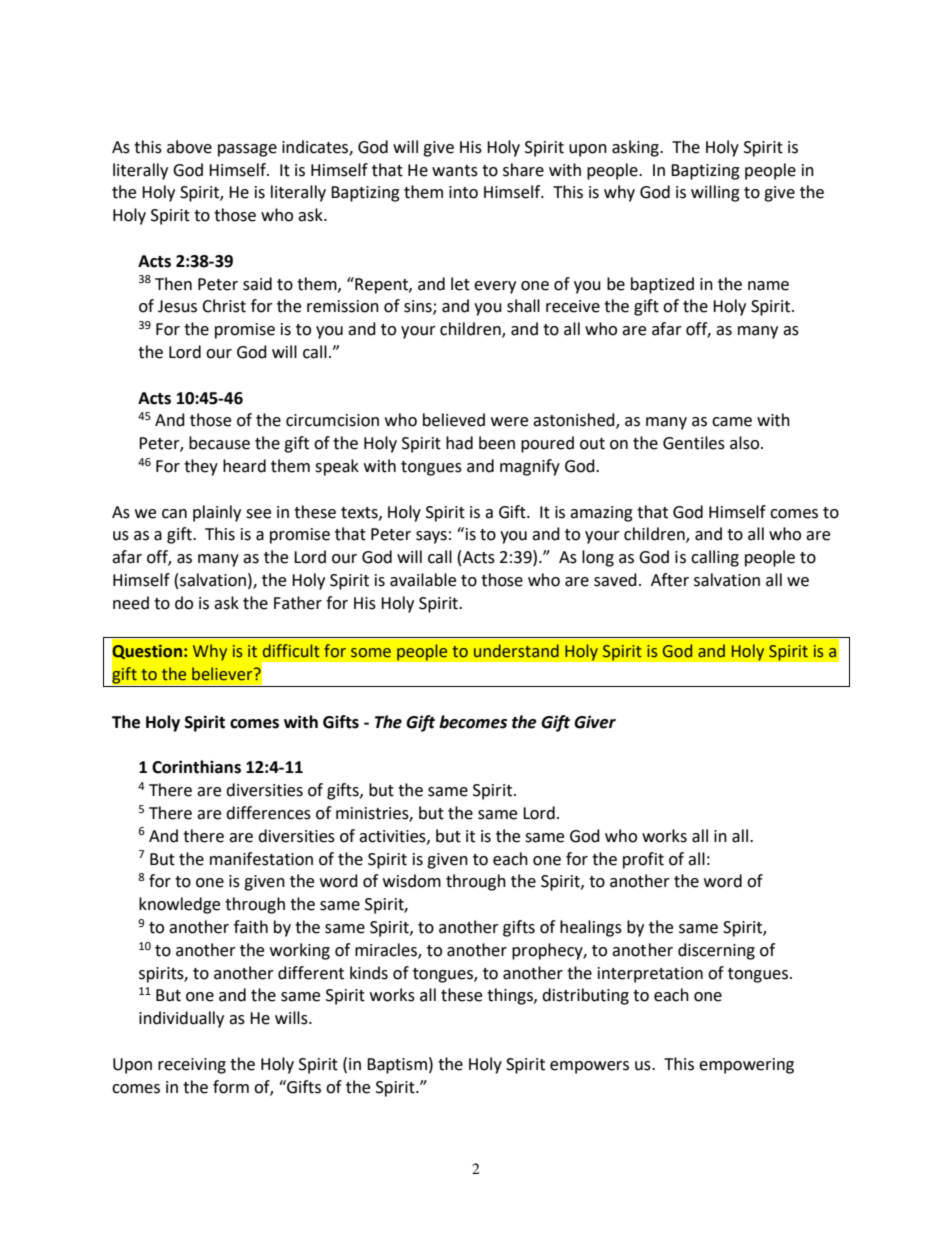  I want to click on profit, so click(643, 860).
